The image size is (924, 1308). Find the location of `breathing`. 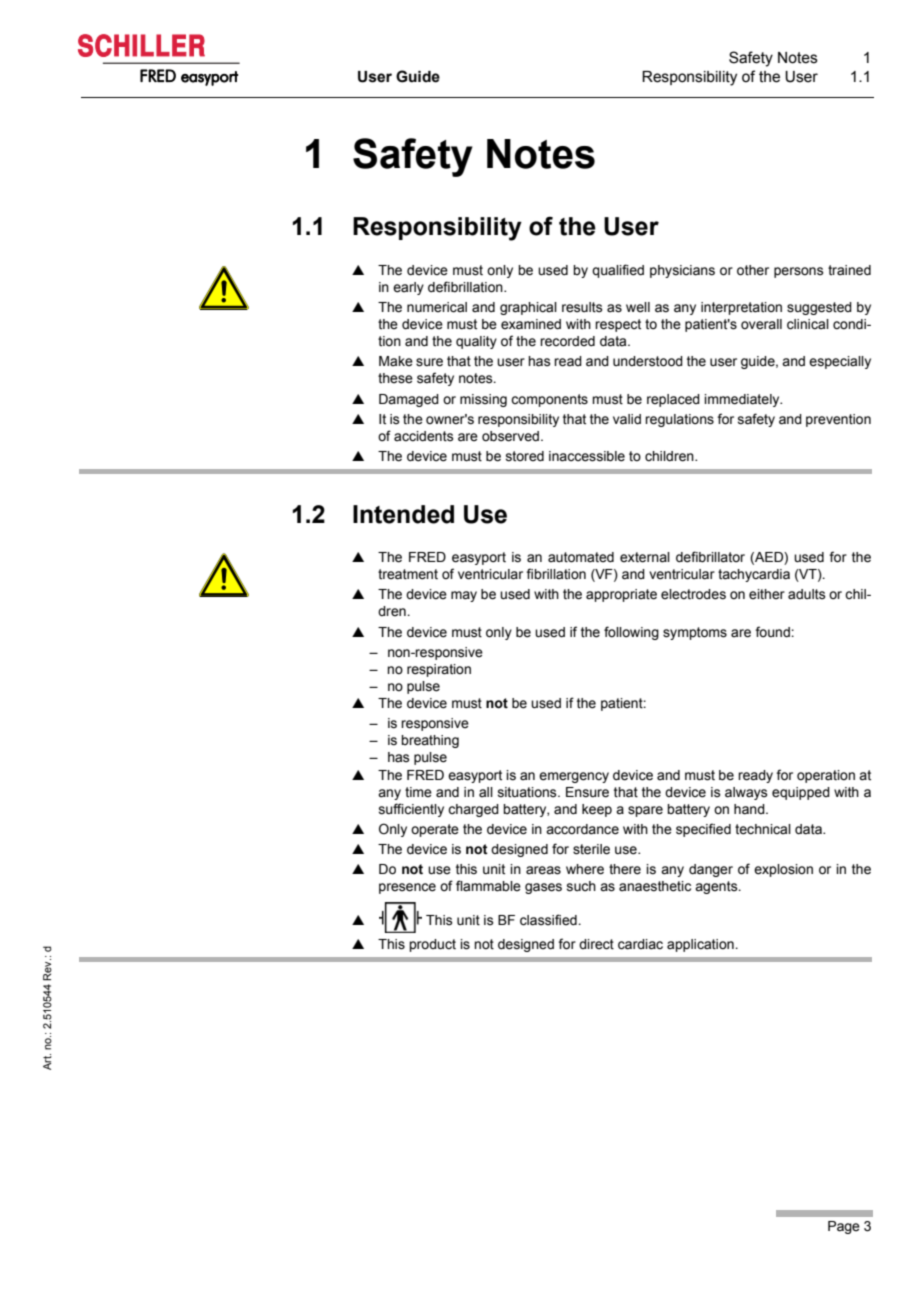

breathing is located at coordinates (430, 741).
